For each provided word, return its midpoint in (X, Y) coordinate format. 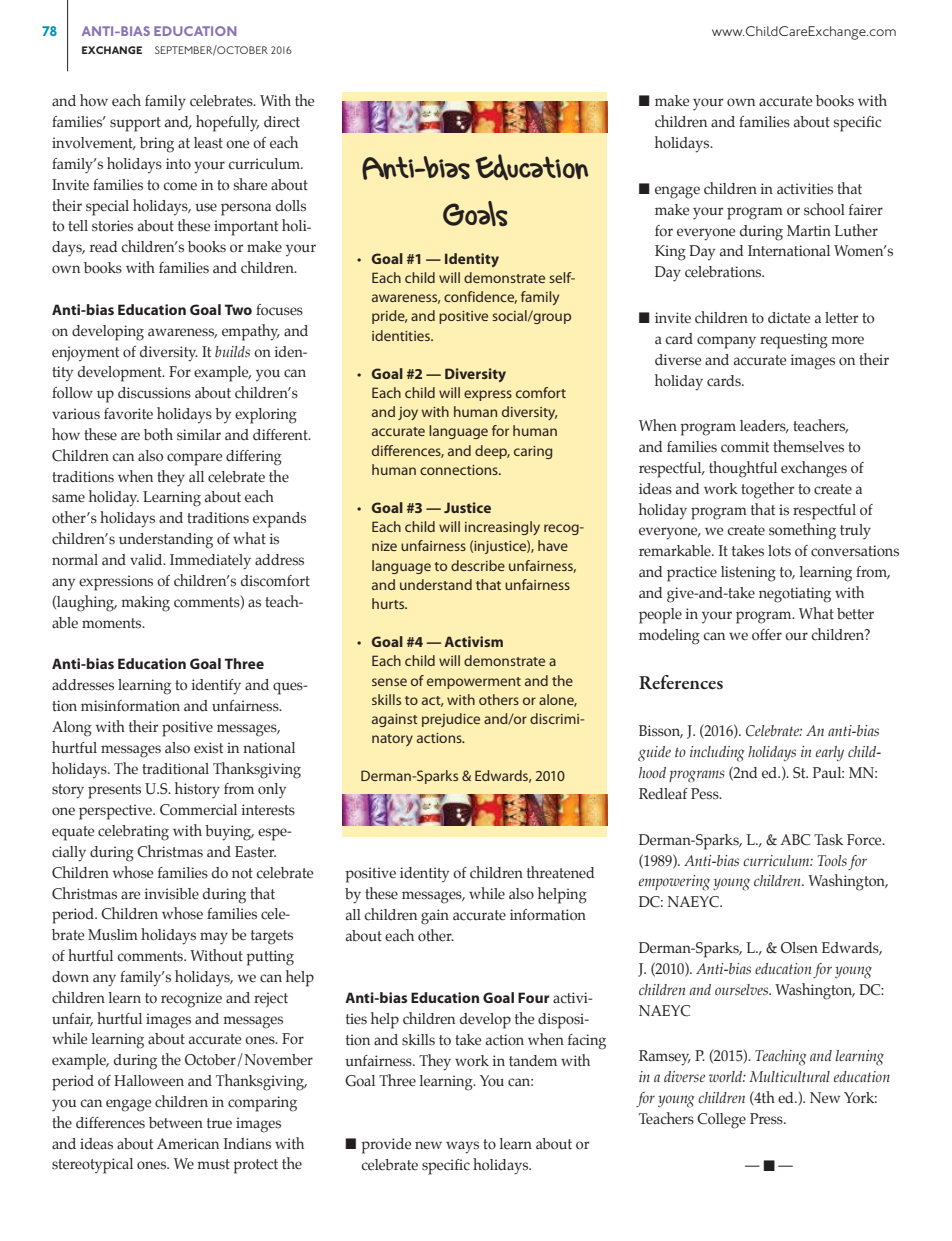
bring (157, 145)
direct (282, 122)
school (824, 209)
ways (462, 1147)
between (176, 1123)
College (721, 1121)
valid (147, 559)
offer (767, 635)
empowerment (474, 683)
